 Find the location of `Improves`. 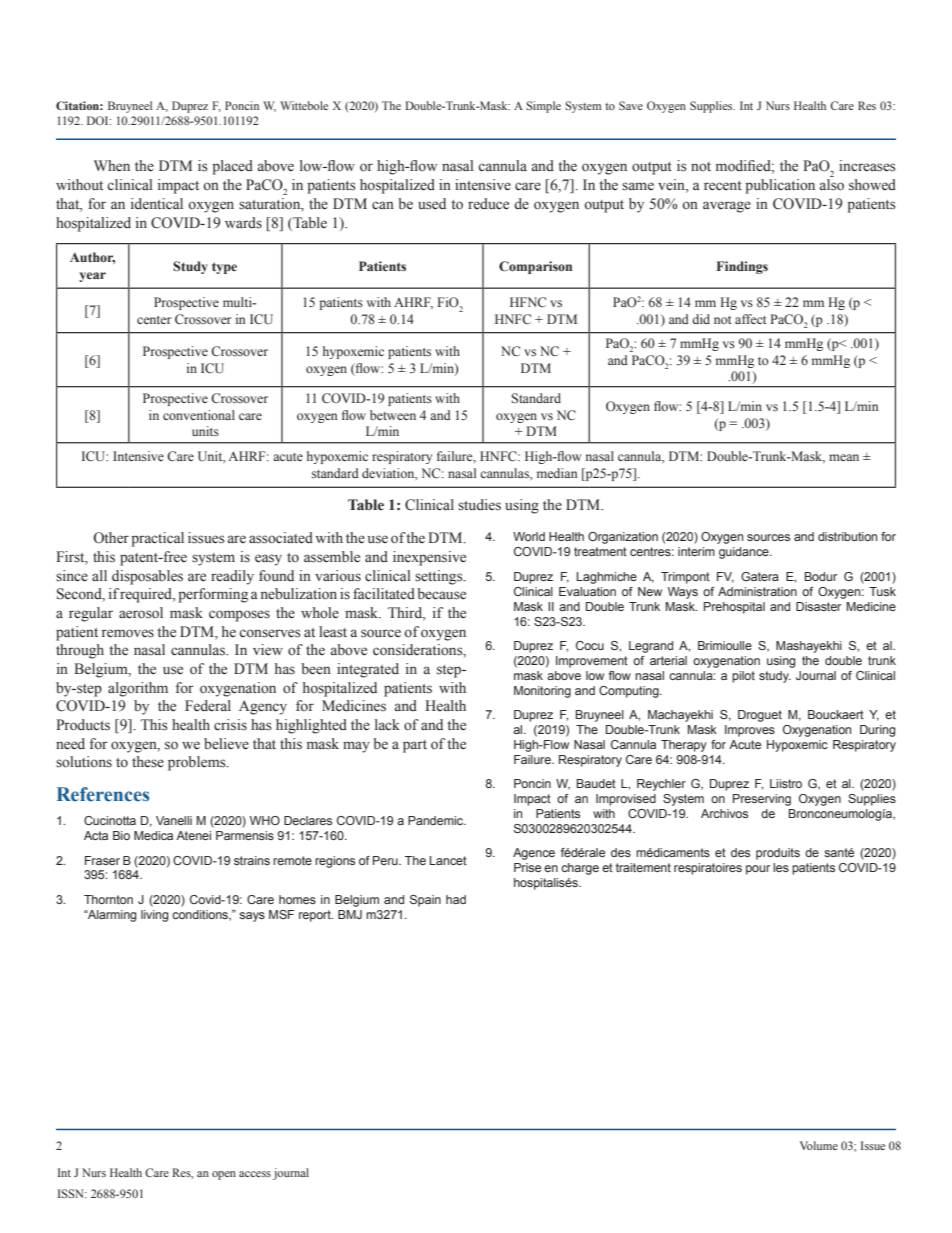

Improves is located at coordinates (750, 731).
